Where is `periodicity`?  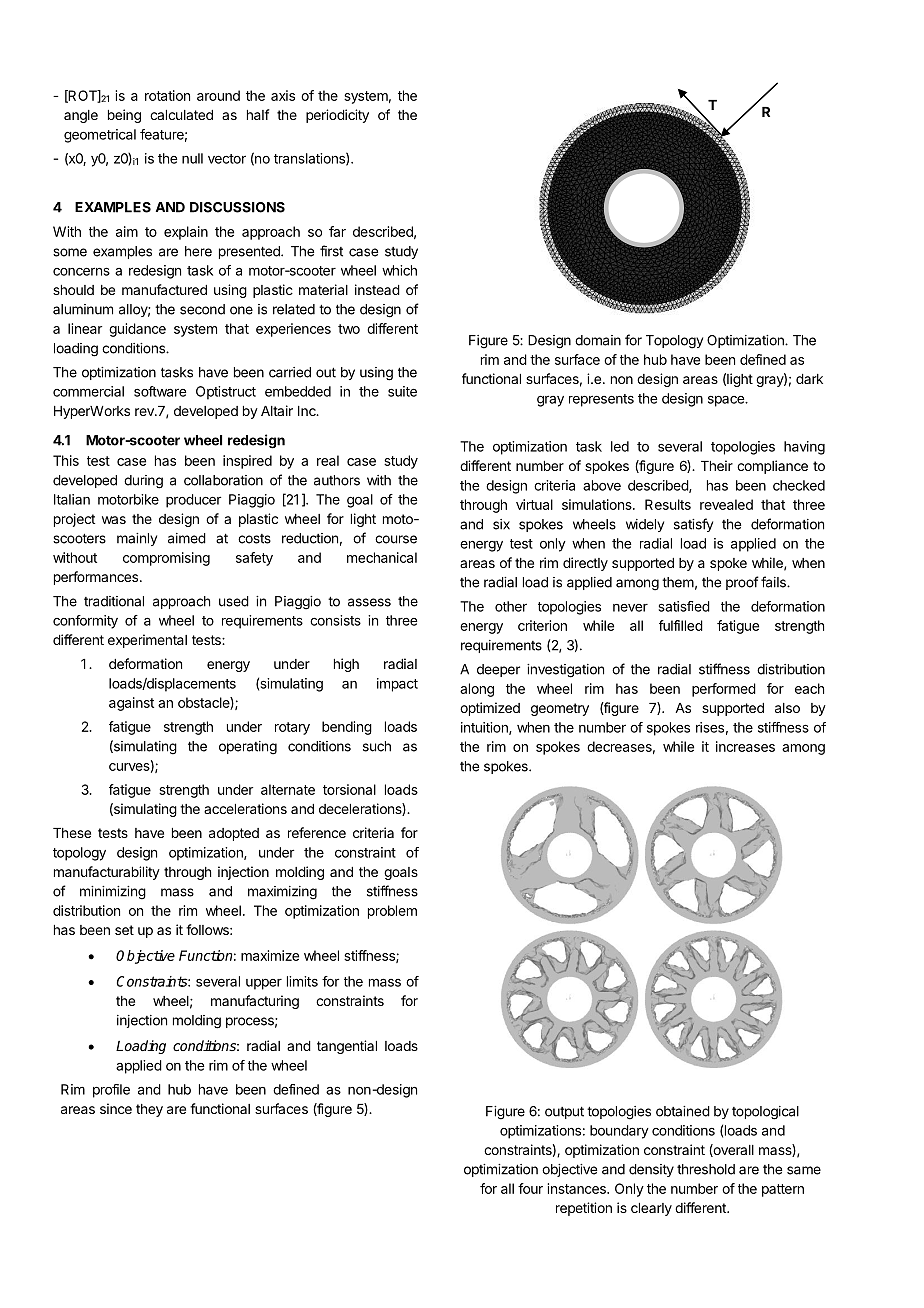
periodicity is located at coordinates (337, 116).
